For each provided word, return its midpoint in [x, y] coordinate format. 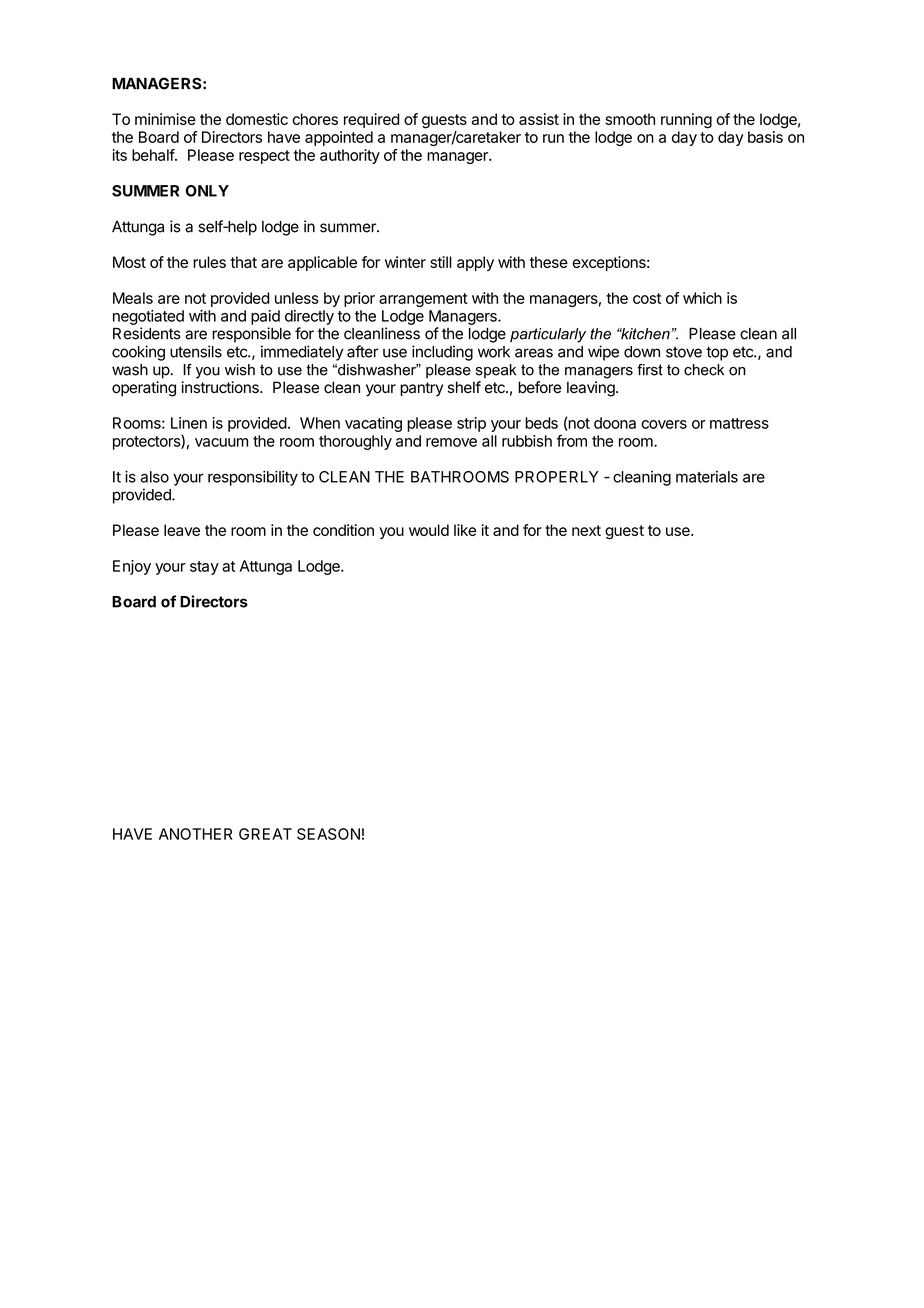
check [704, 370]
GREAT [265, 834]
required [372, 120]
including [442, 353]
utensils [196, 351]
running [686, 121]
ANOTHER [195, 834]
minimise [165, 119]
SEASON [328, 834]
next [586, 530]
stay [204, 568]
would [429, 530]
